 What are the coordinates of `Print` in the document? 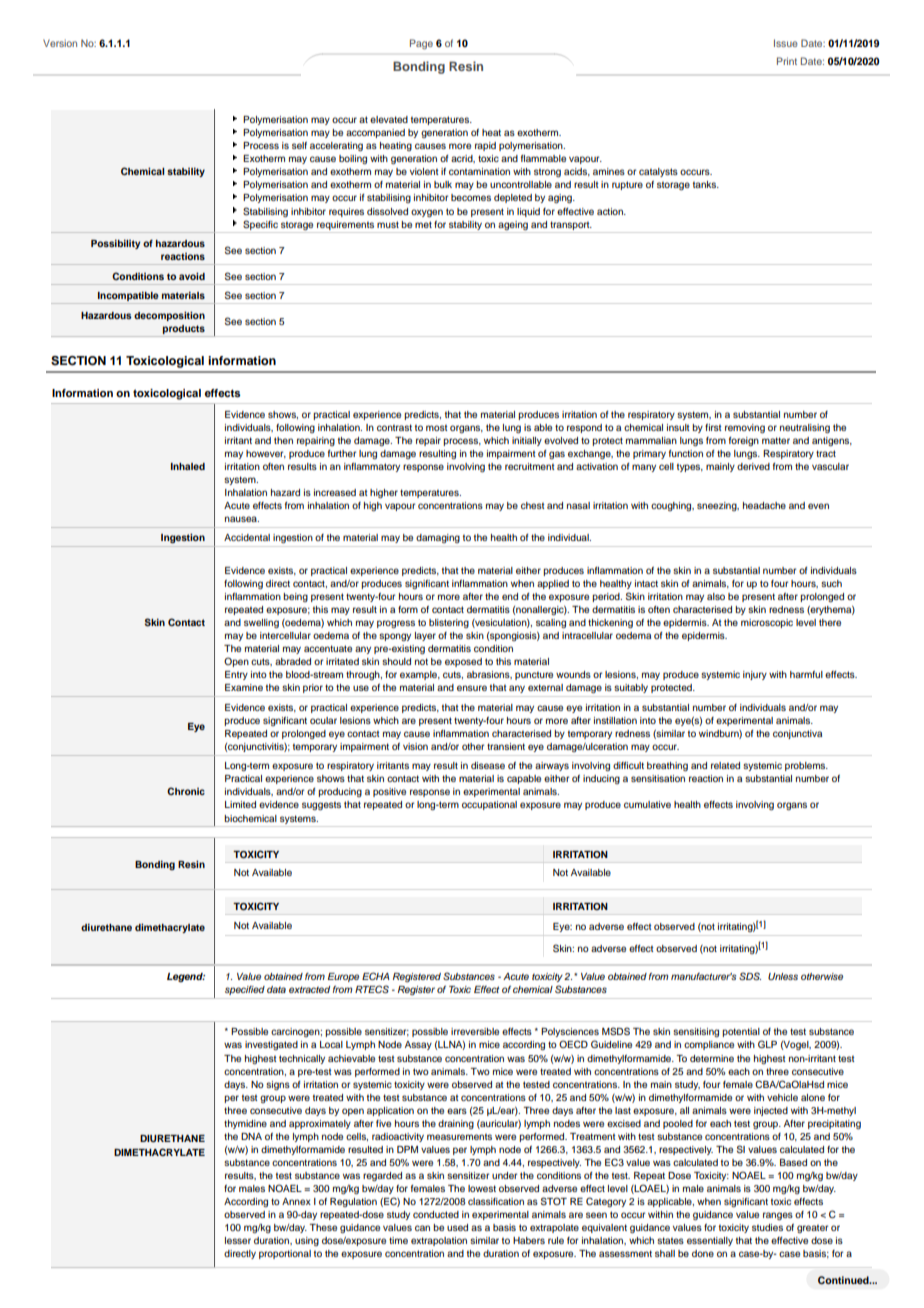 It's located at (787, 61).
